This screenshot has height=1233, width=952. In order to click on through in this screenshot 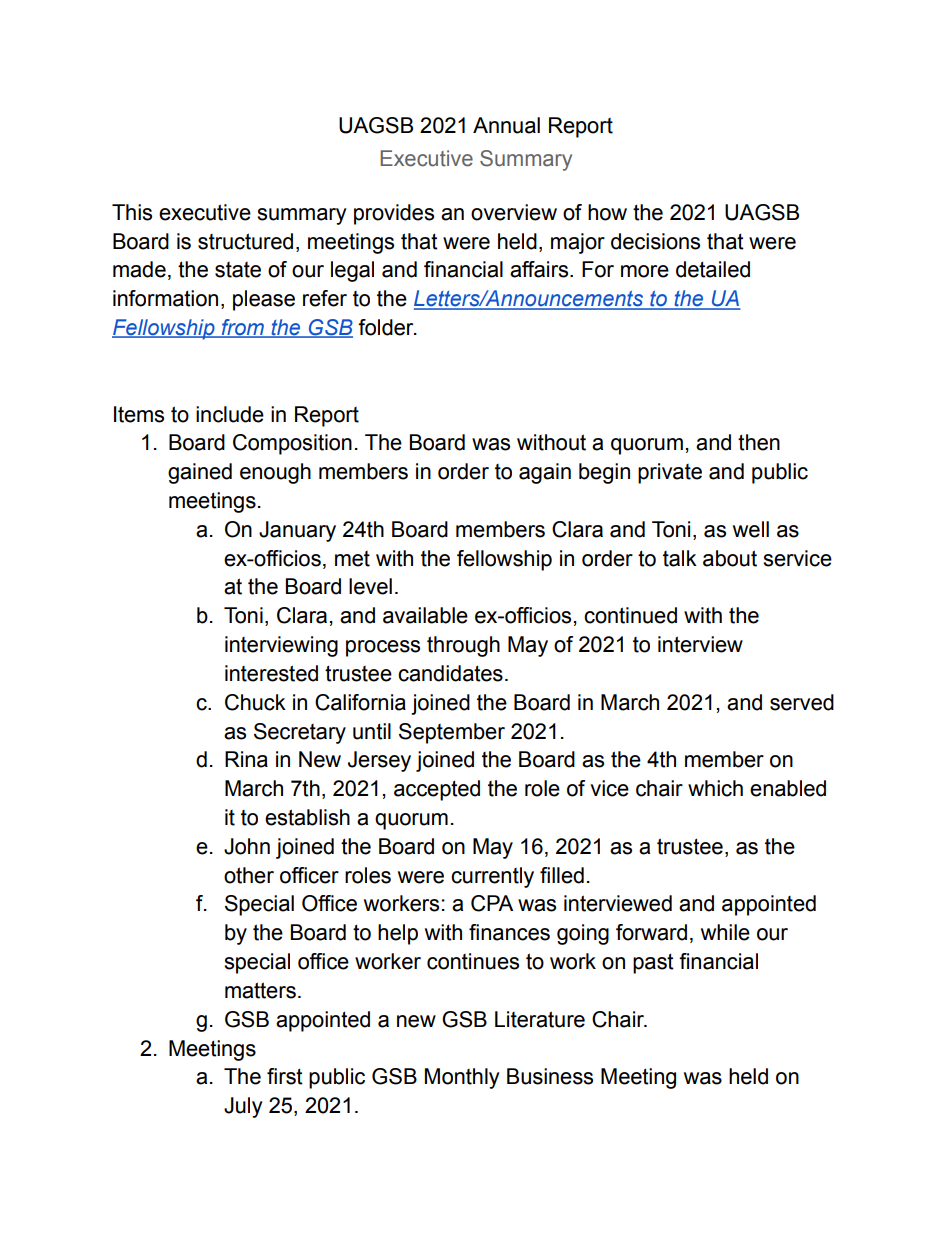, I will do `click(463, 646)`.
